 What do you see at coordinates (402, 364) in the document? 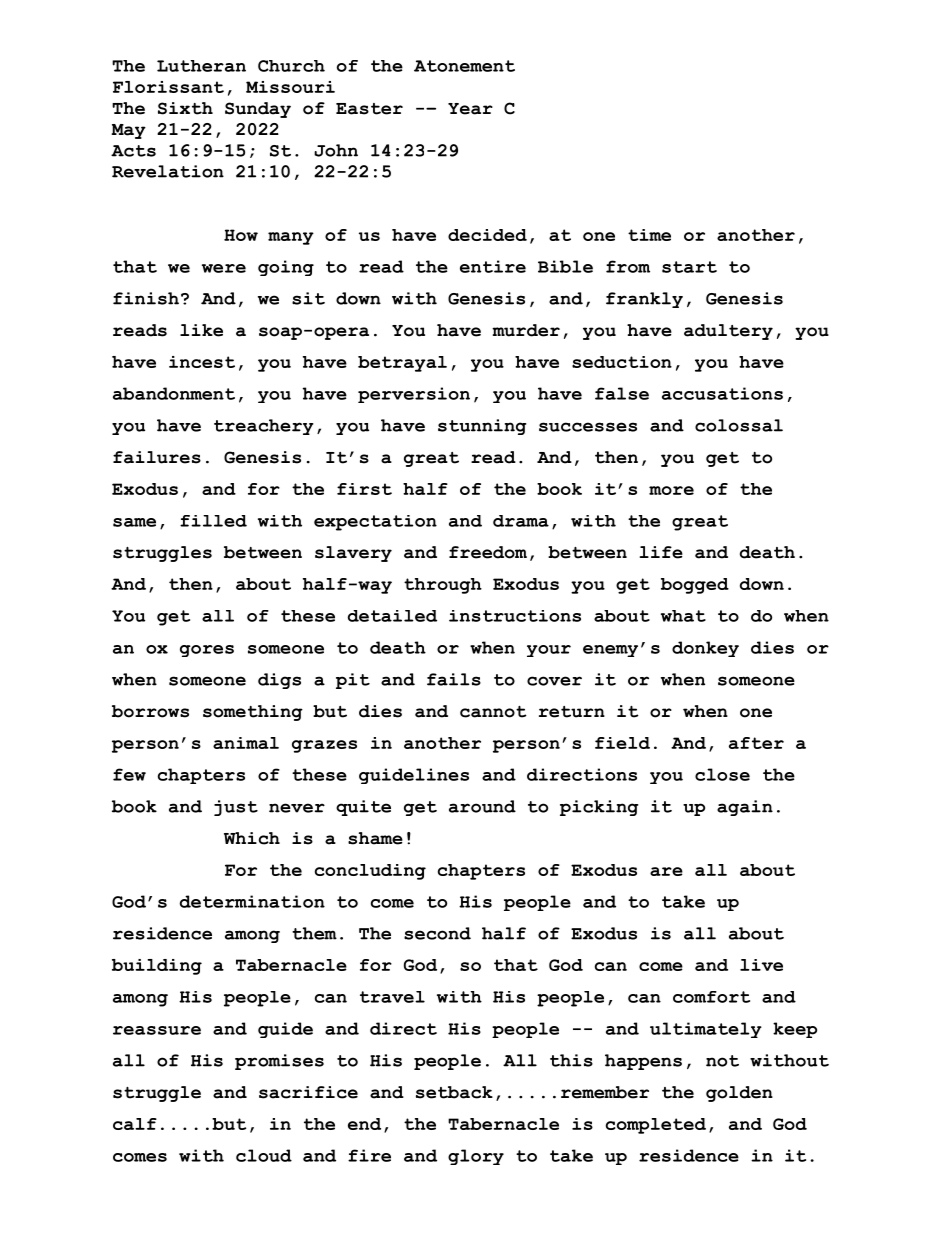
I see `betrayal` at bounding box center [402, 364].
